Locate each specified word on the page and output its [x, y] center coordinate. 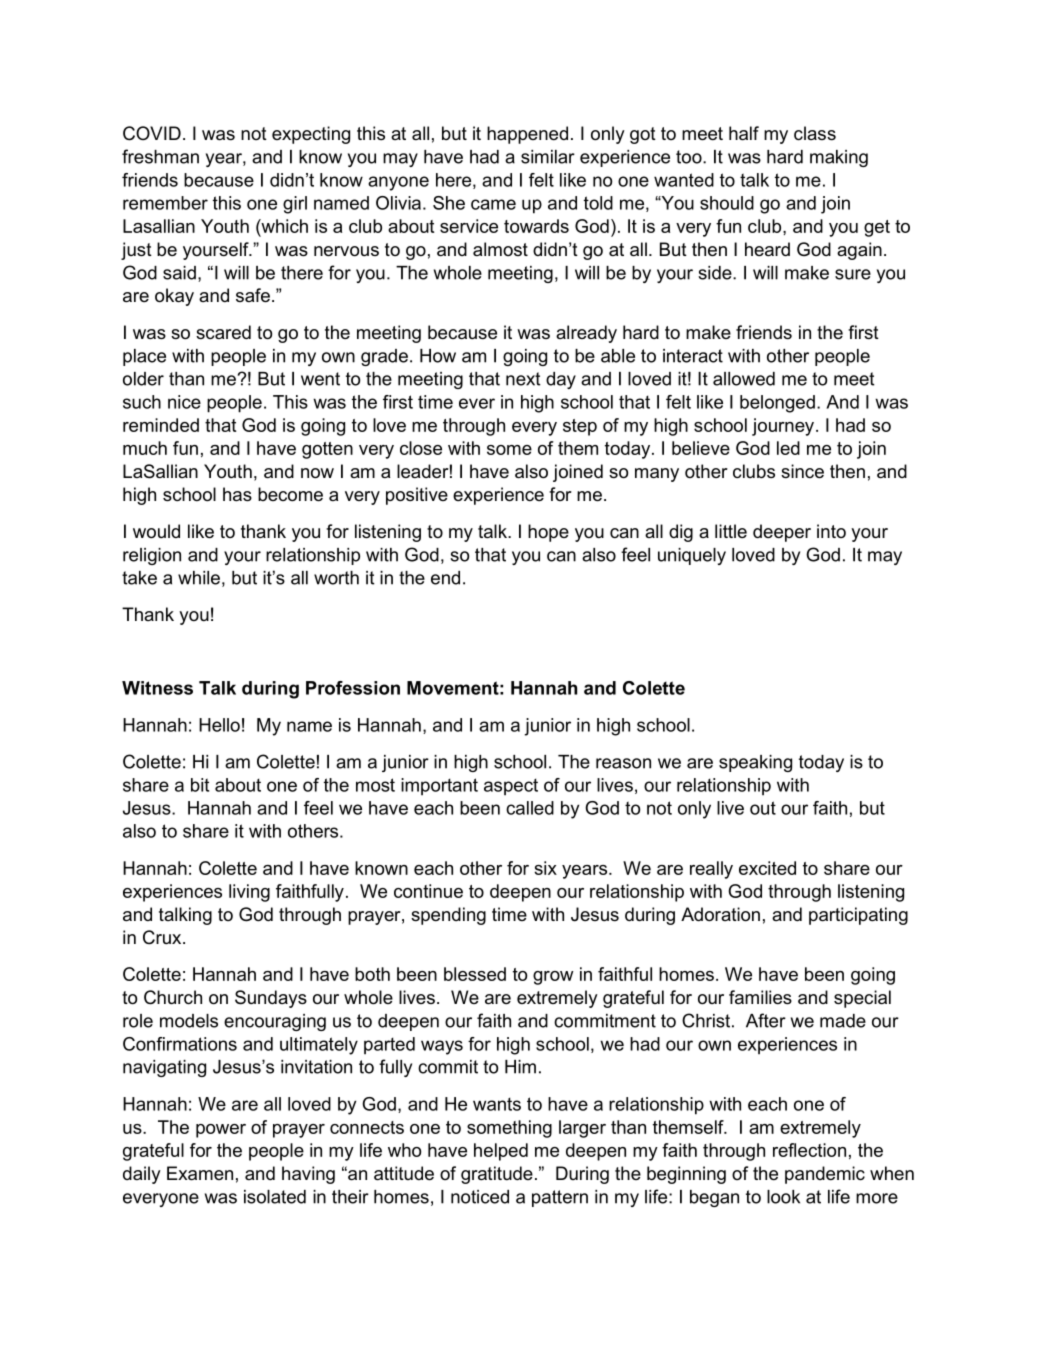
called [530, 808]
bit [200, 785]
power [221, 1131]
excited [767, 868]
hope [548, 533]
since [802, 471]
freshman [160, 156]
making [839, 158]
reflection [809, 1150]
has [237, 494]
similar [548, 157]
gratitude [497, 1175]
